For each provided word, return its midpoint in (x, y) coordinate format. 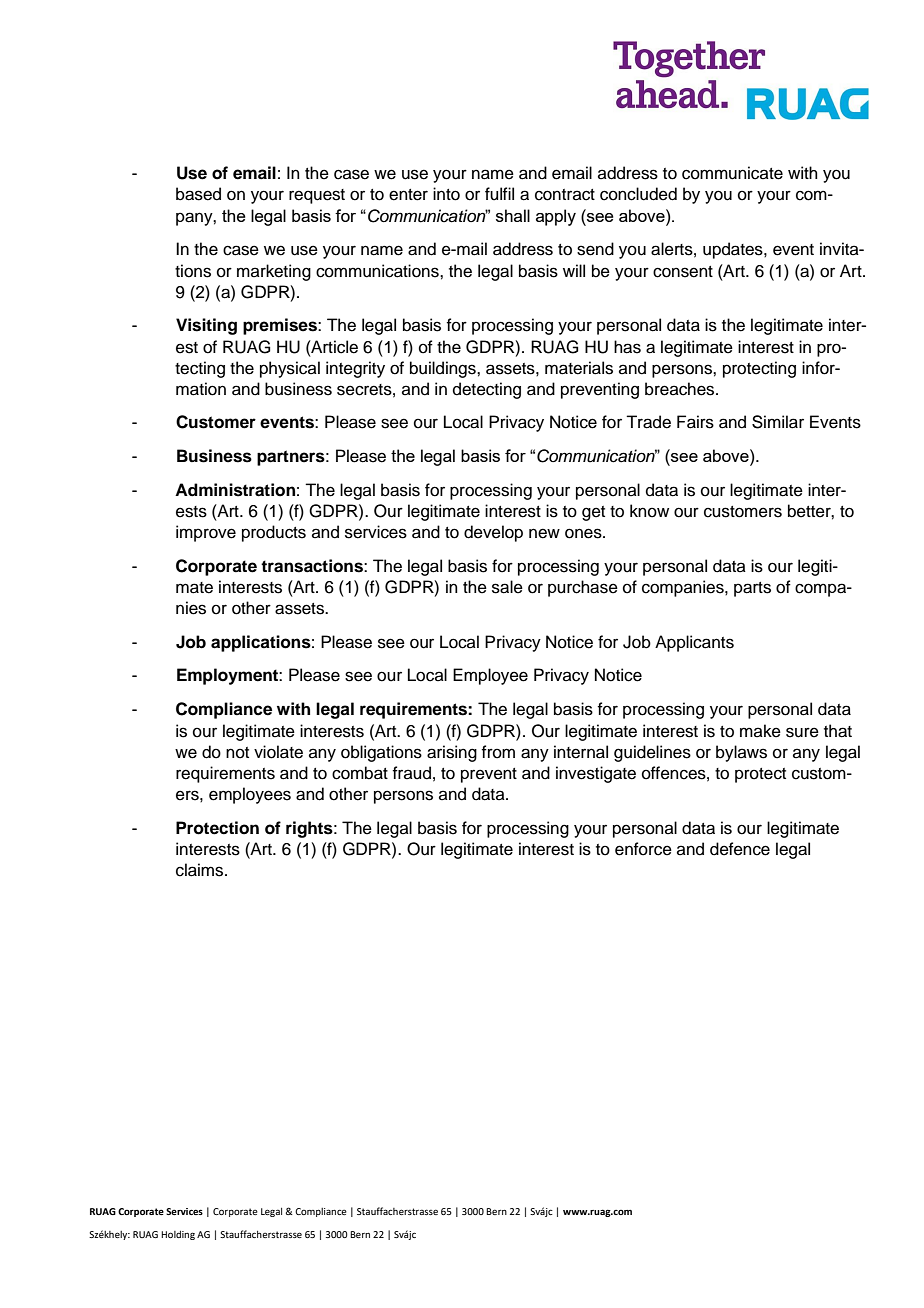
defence (740, 849)
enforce (643, 849)
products (274, 533)
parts (752, 589)
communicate (732, 173)
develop (493, 533)
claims (201, 870)
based (198, 194)
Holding (178, 1235)
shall (513, 215)
